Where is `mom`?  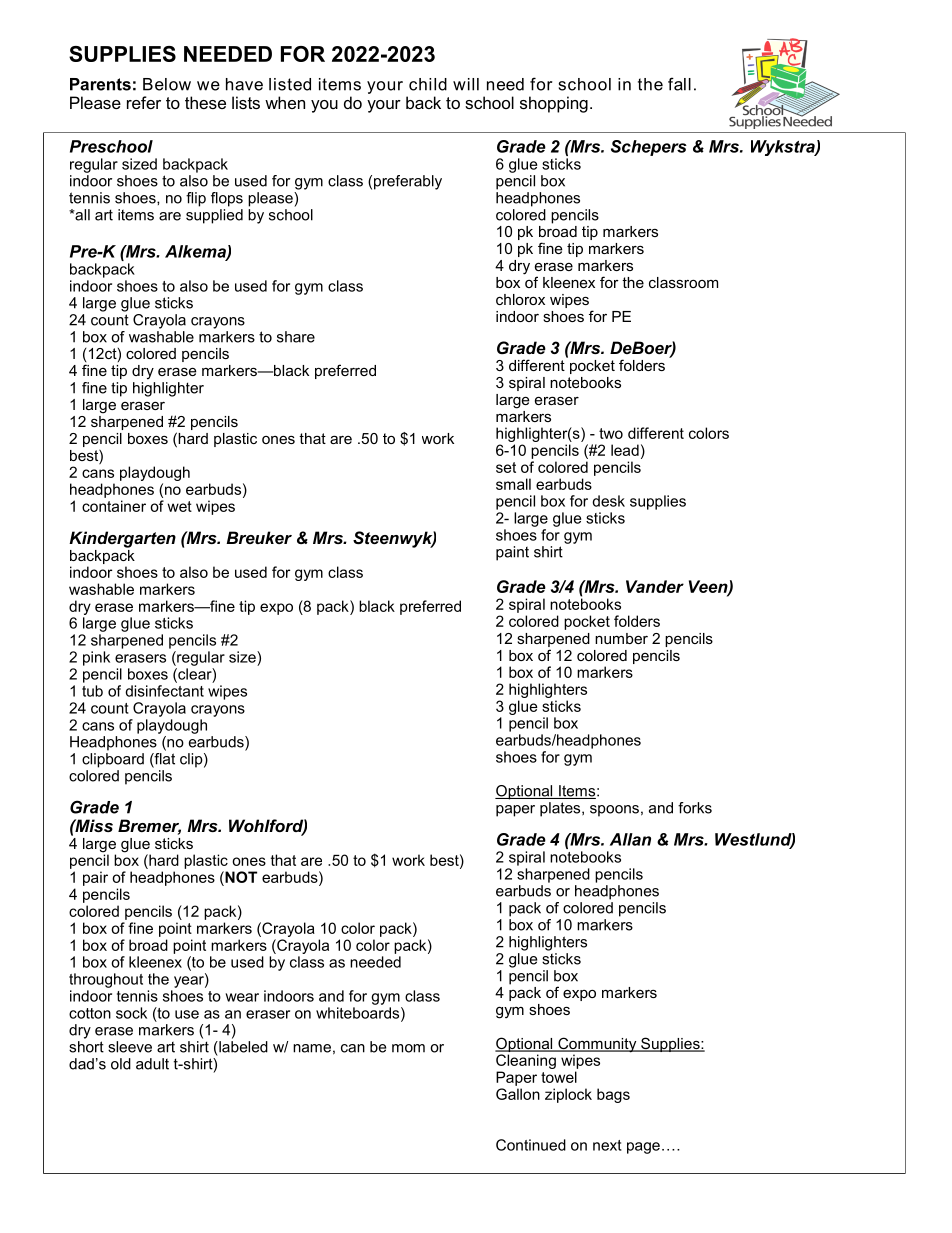 mom is located at coordinates (408, 1048).
